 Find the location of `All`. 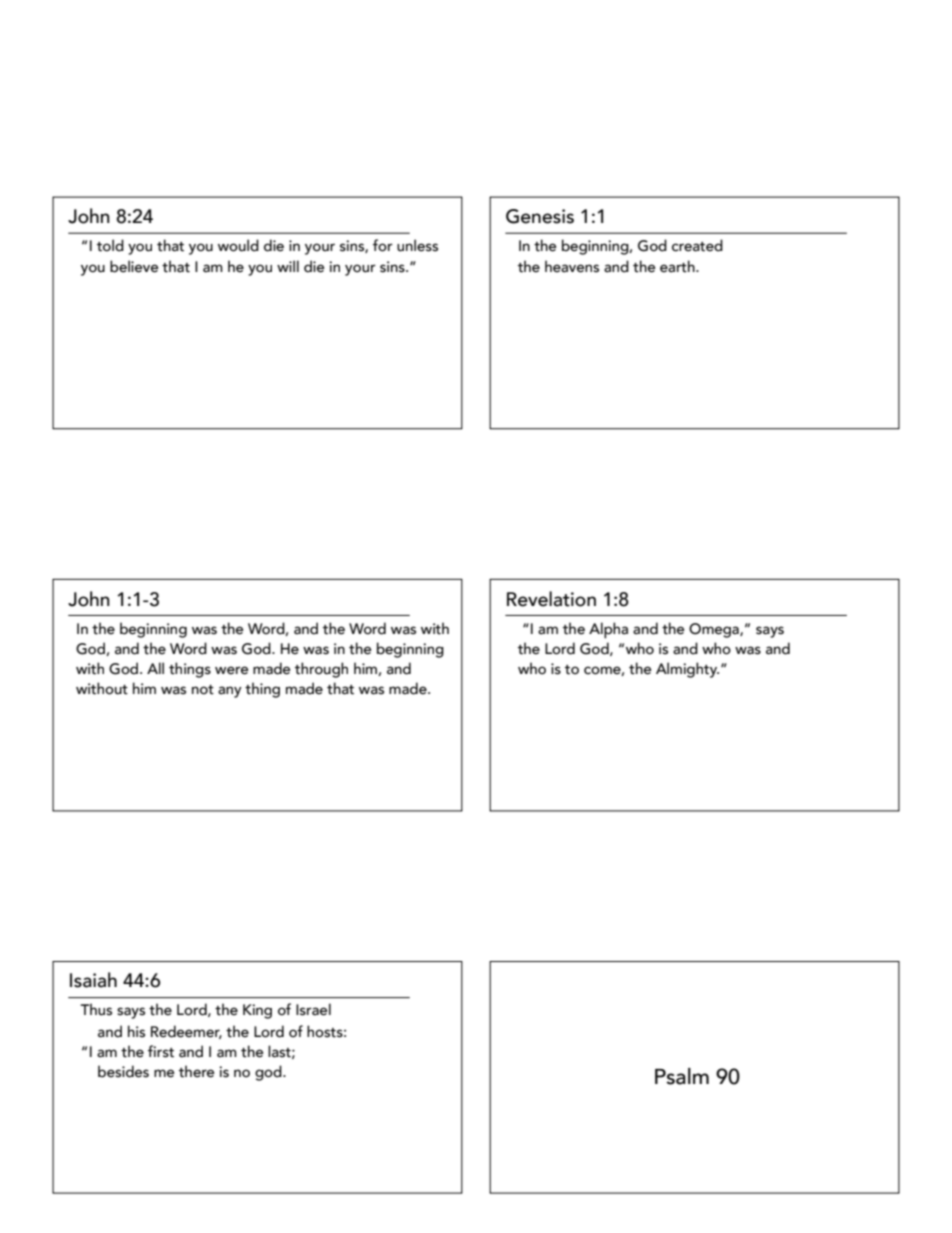

All is located at coordinates (155, 668).
